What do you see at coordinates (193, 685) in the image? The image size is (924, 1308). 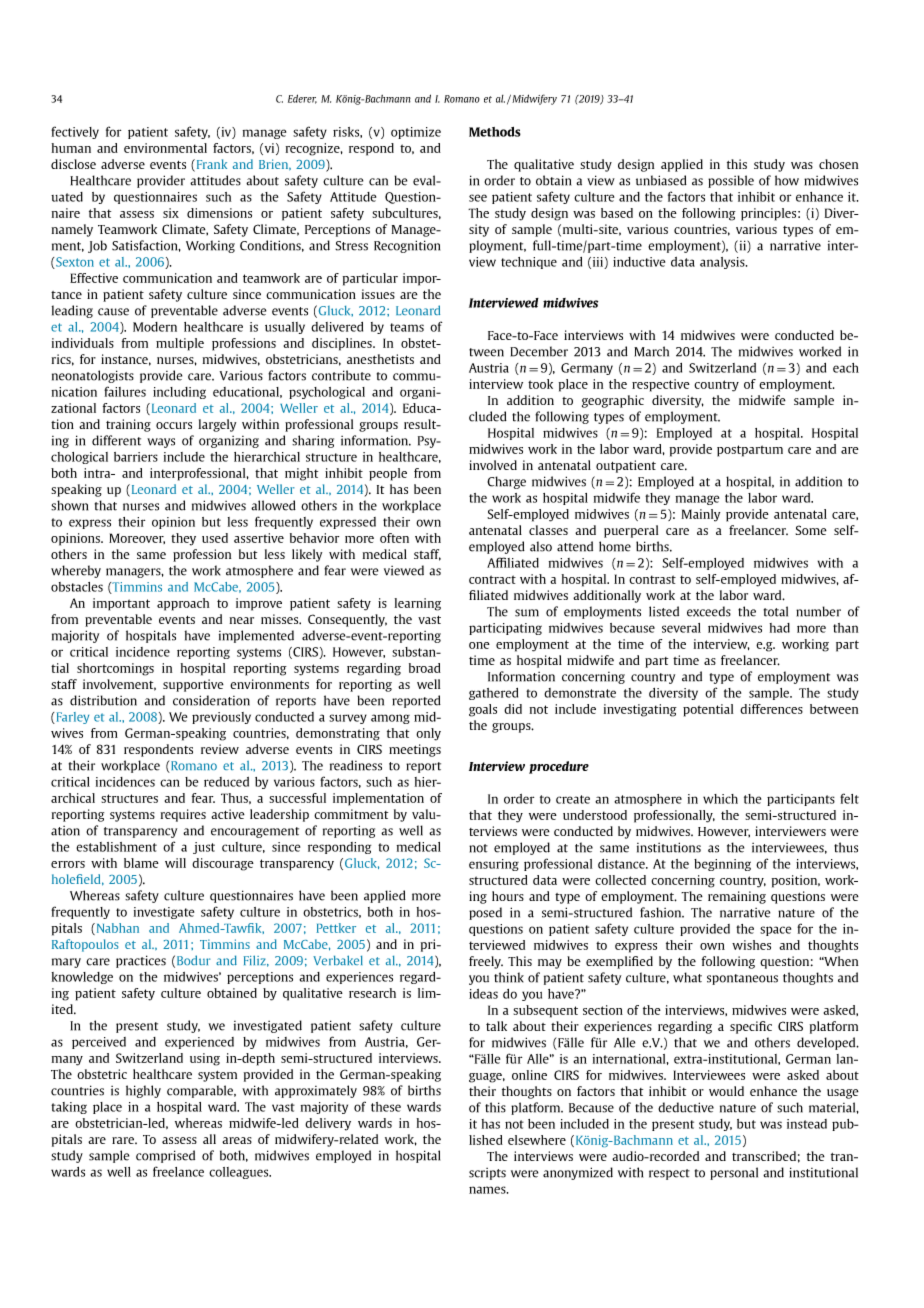 I see `supportive` at bounding box center [193, 685].
